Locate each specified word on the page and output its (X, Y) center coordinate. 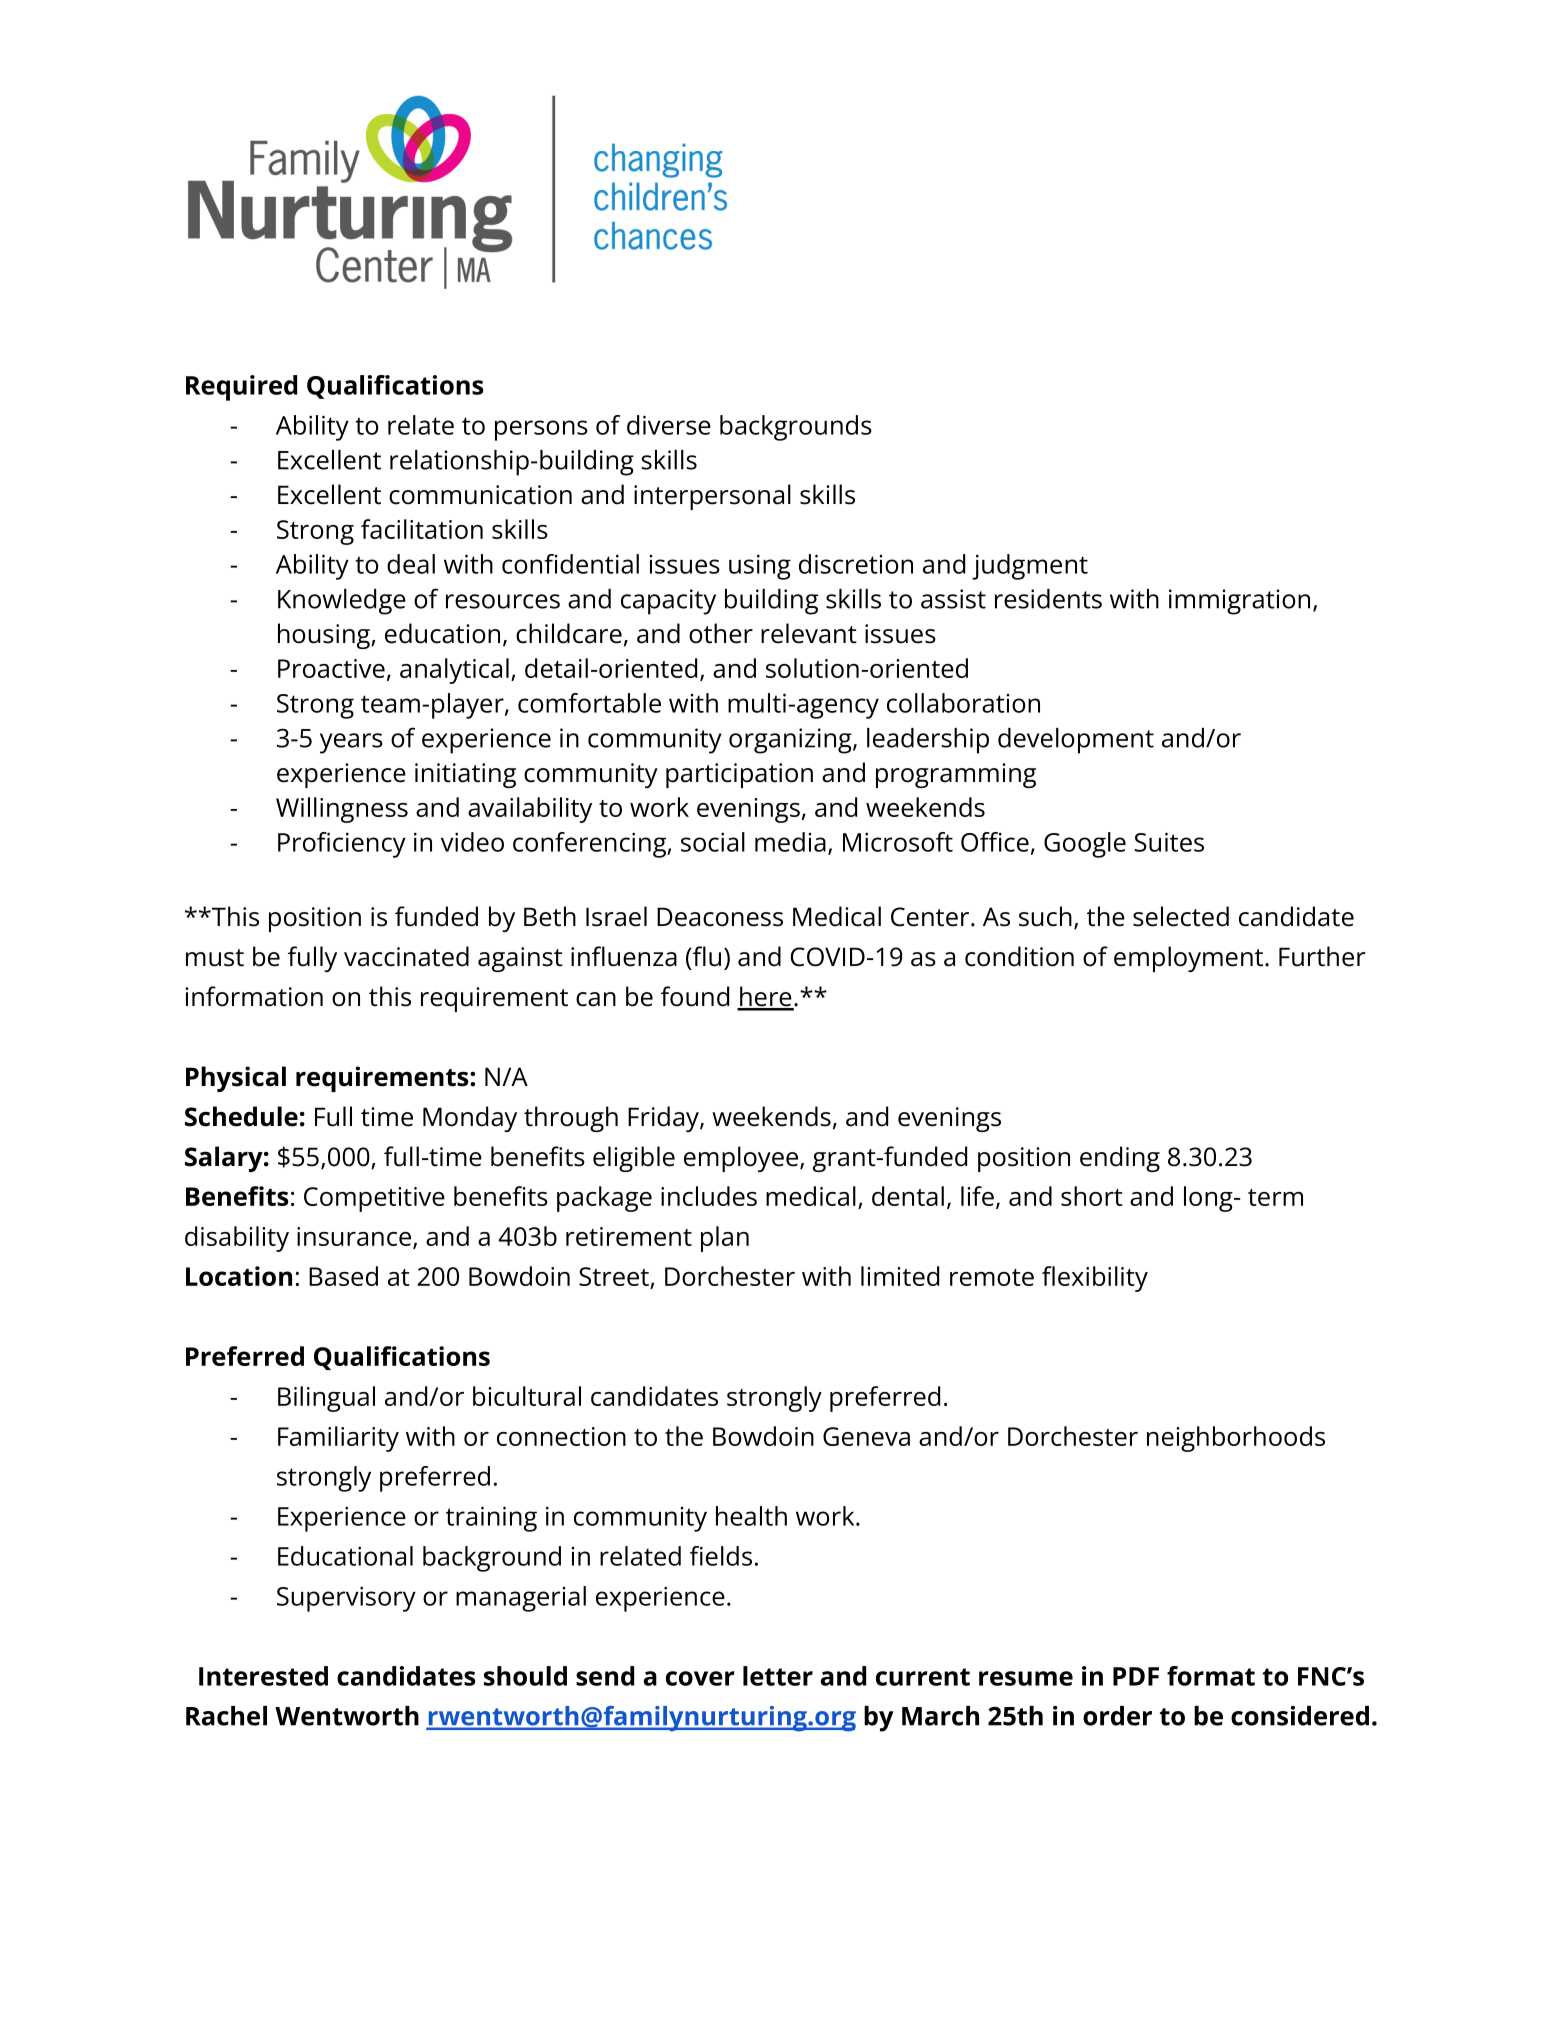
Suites (1169, 842)
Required (241, 388)
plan (725, 1239)
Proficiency (342, 845)
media (790, 842)
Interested (263, 1676)
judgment (1030, 567)
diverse (669, 425)
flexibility (1095, 1279)
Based (343, 1276)
